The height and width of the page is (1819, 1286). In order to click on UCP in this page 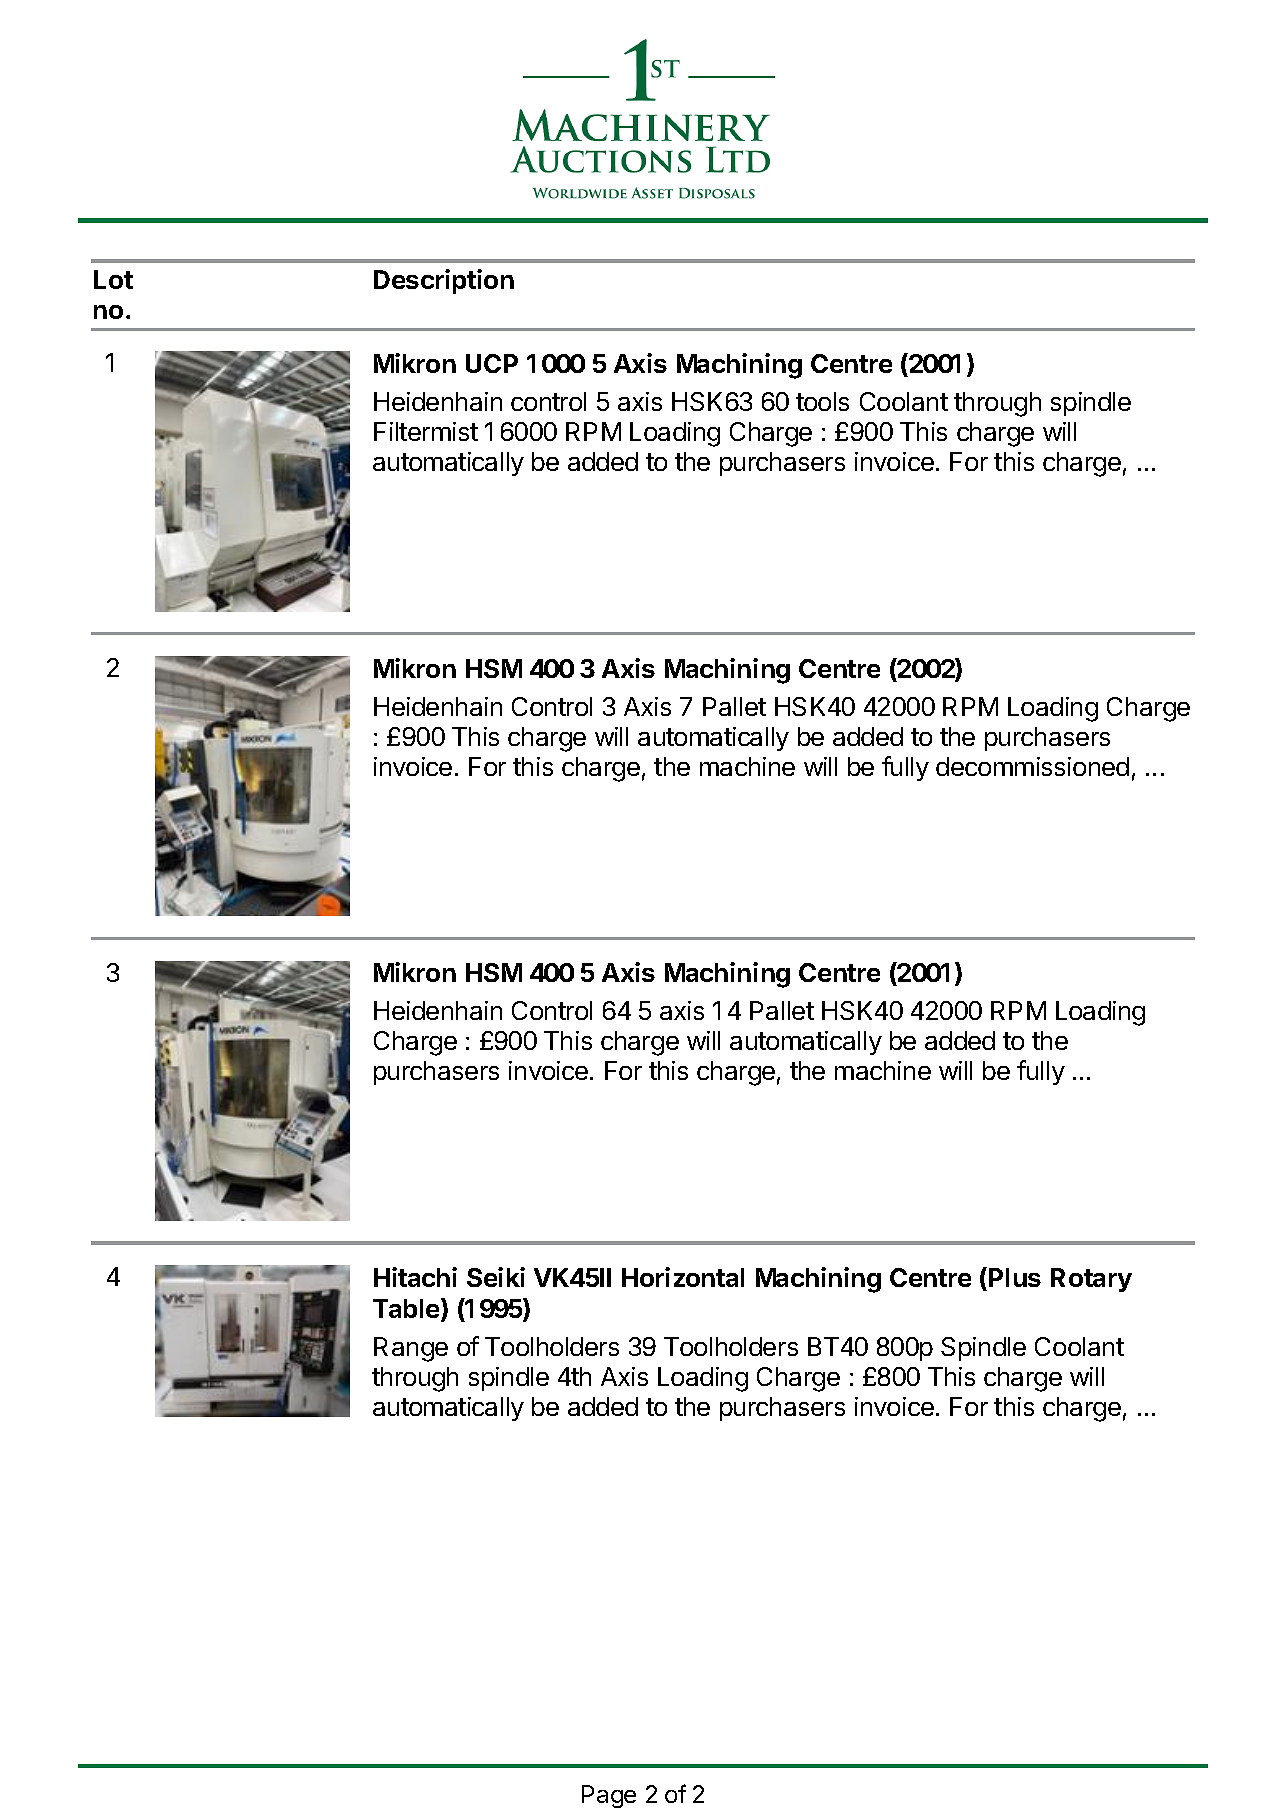, I will do `click(492, 363)`.
